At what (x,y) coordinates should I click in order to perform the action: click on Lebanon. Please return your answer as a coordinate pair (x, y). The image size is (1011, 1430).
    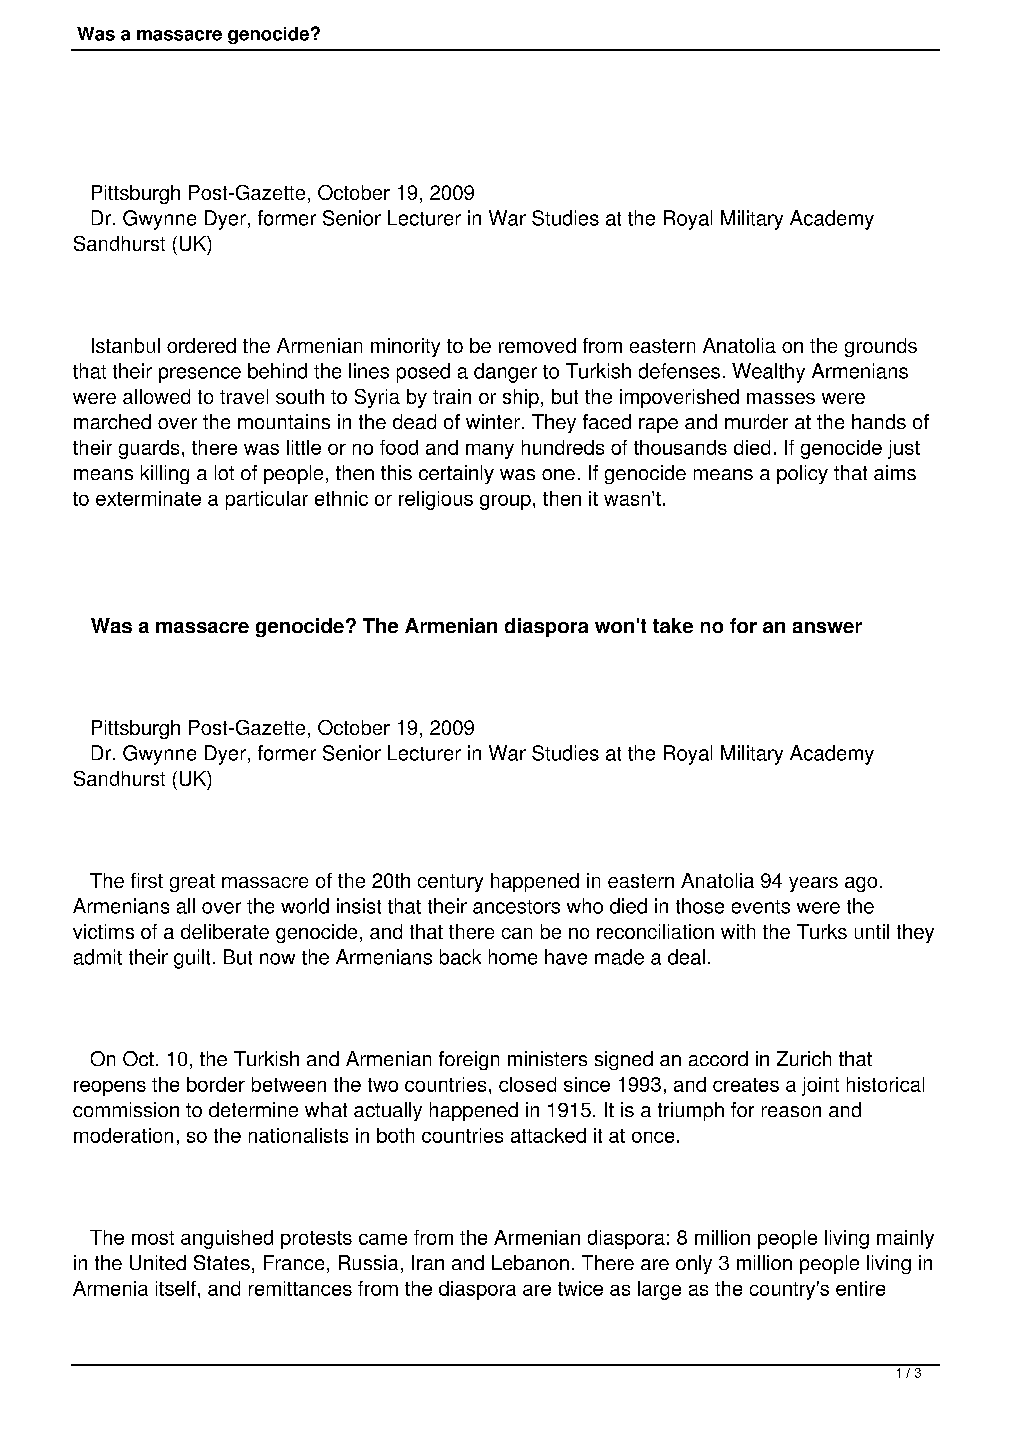
    Looking at the image, I should click on (530, 1262).
